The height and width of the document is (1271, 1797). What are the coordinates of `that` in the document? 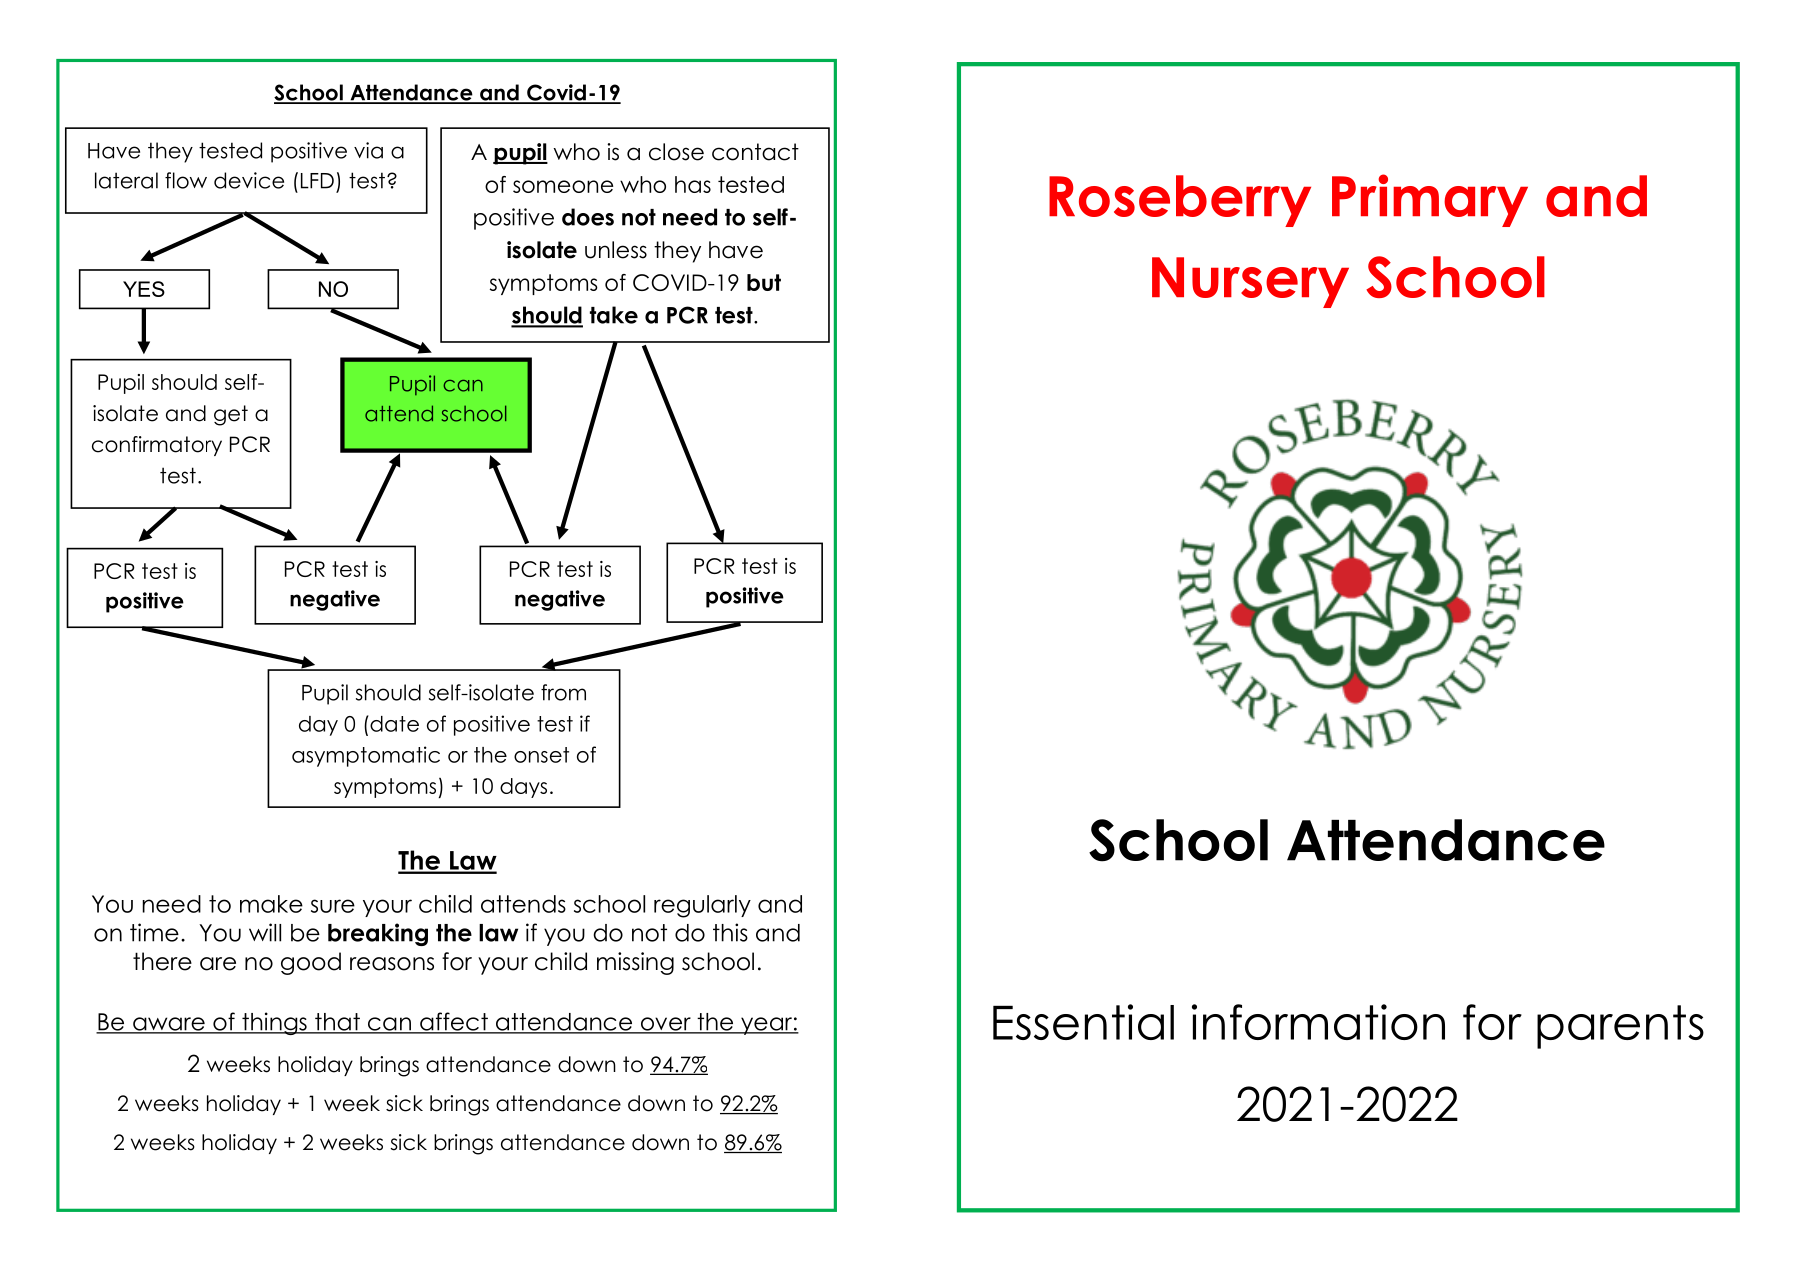 It's located at (337, 1023).
